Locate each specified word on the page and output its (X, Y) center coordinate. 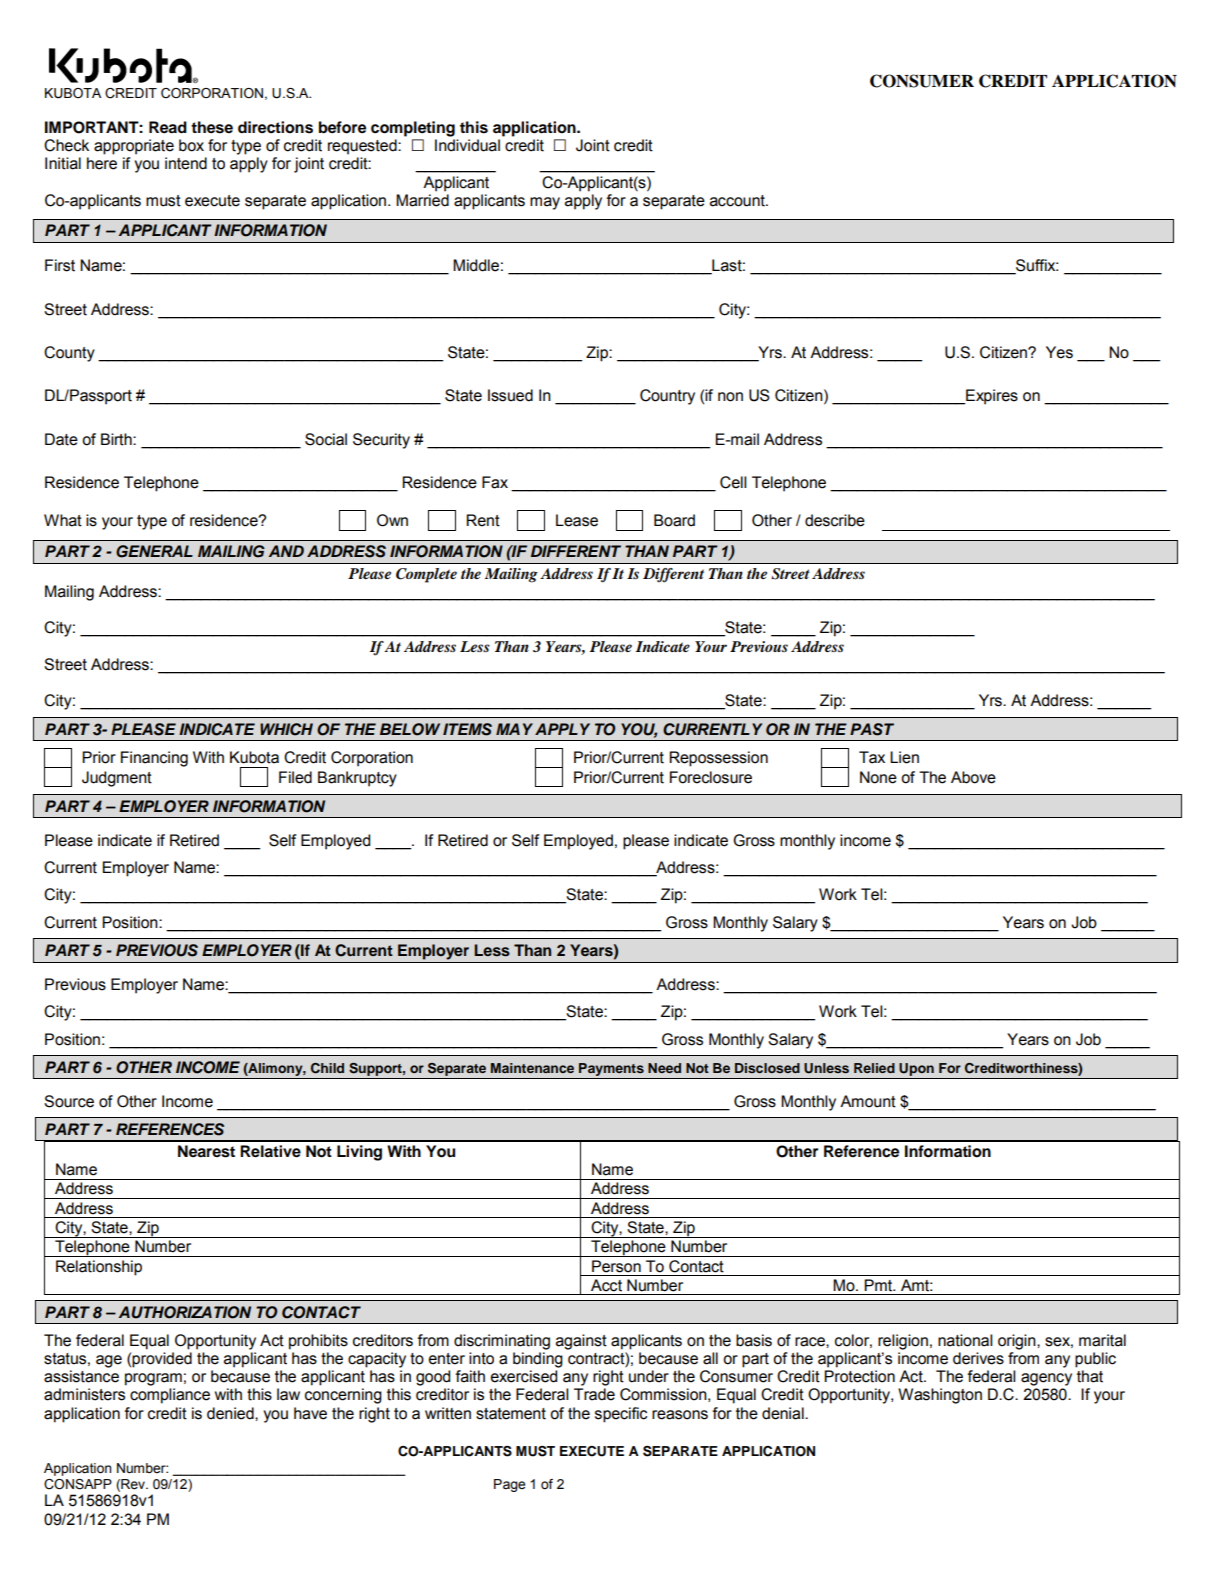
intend (186, 163)
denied (231, 1413)
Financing (154, 759)
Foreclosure (711, 777)
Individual (467, 145)
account (738, 201)
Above (973, 777)
